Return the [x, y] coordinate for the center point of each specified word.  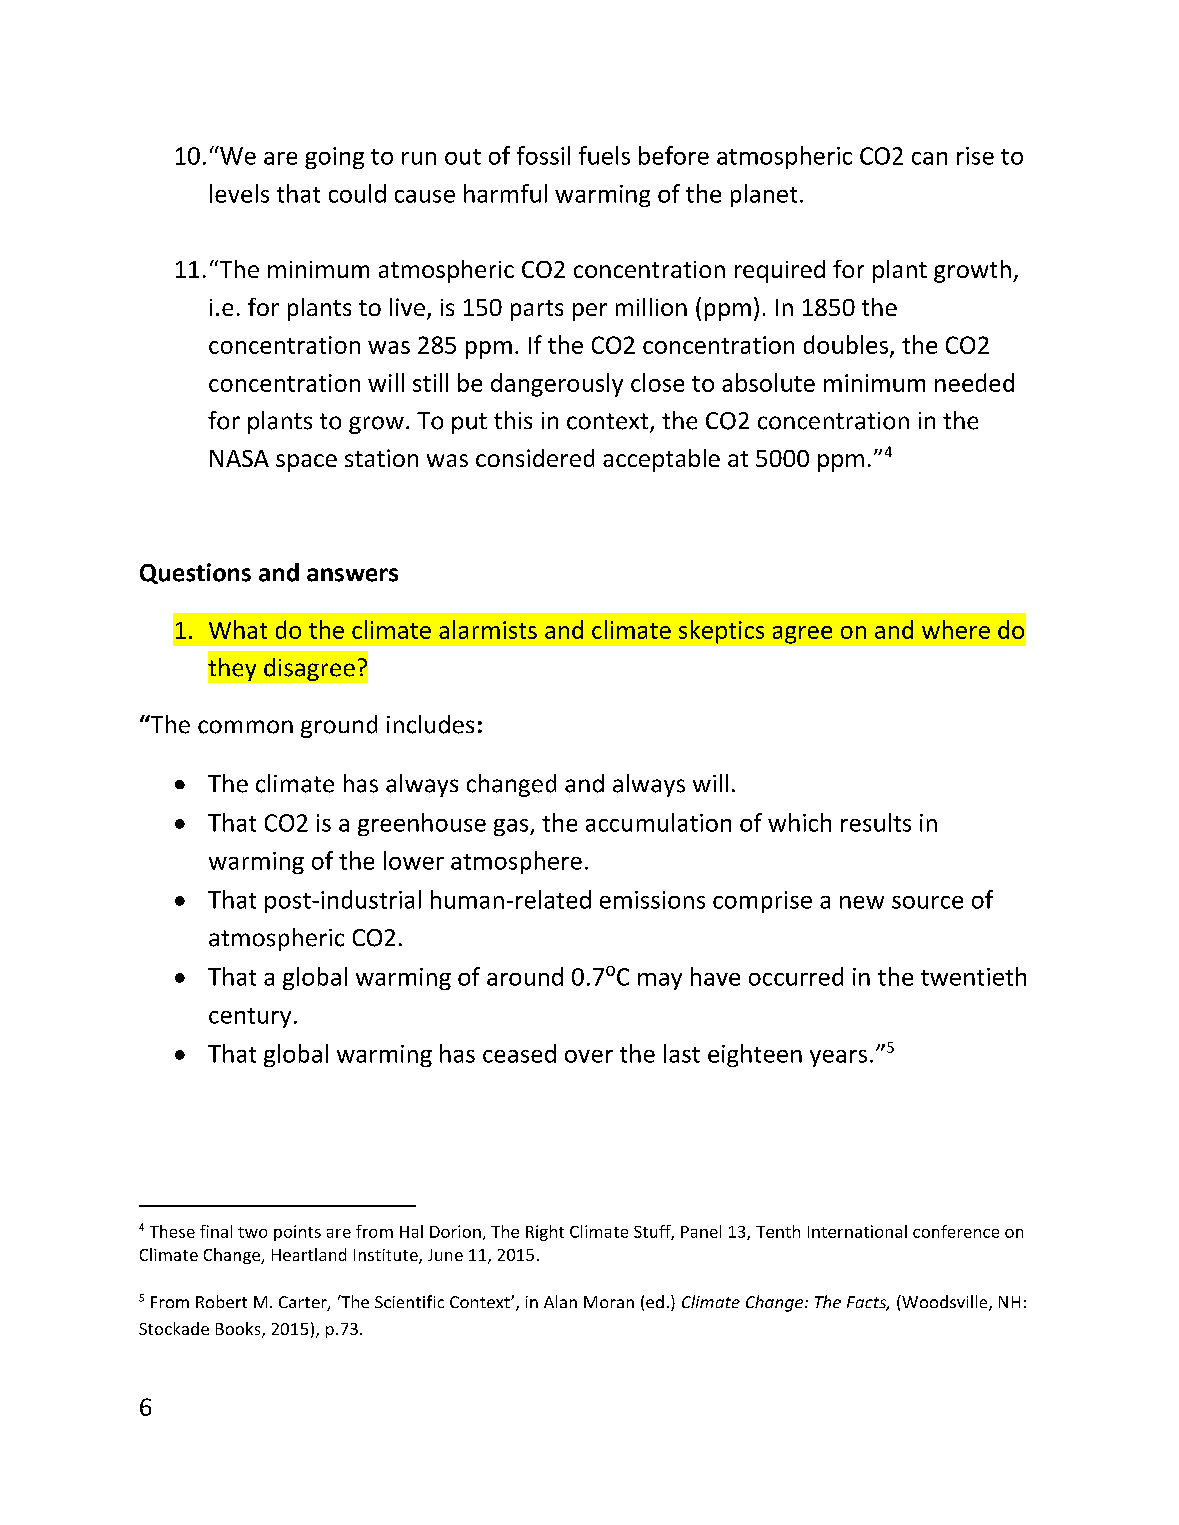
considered [535, 458]
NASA [239, 458]
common [245, 727]
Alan [560, 1301]
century [250, 1018]
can [929, 158]
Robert [221, 1301]
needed [974, 382]
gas [512, 827]
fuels [604, 155]
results [876, 822]
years [838, 1058]
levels [239, 193]
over [589, 1056]
